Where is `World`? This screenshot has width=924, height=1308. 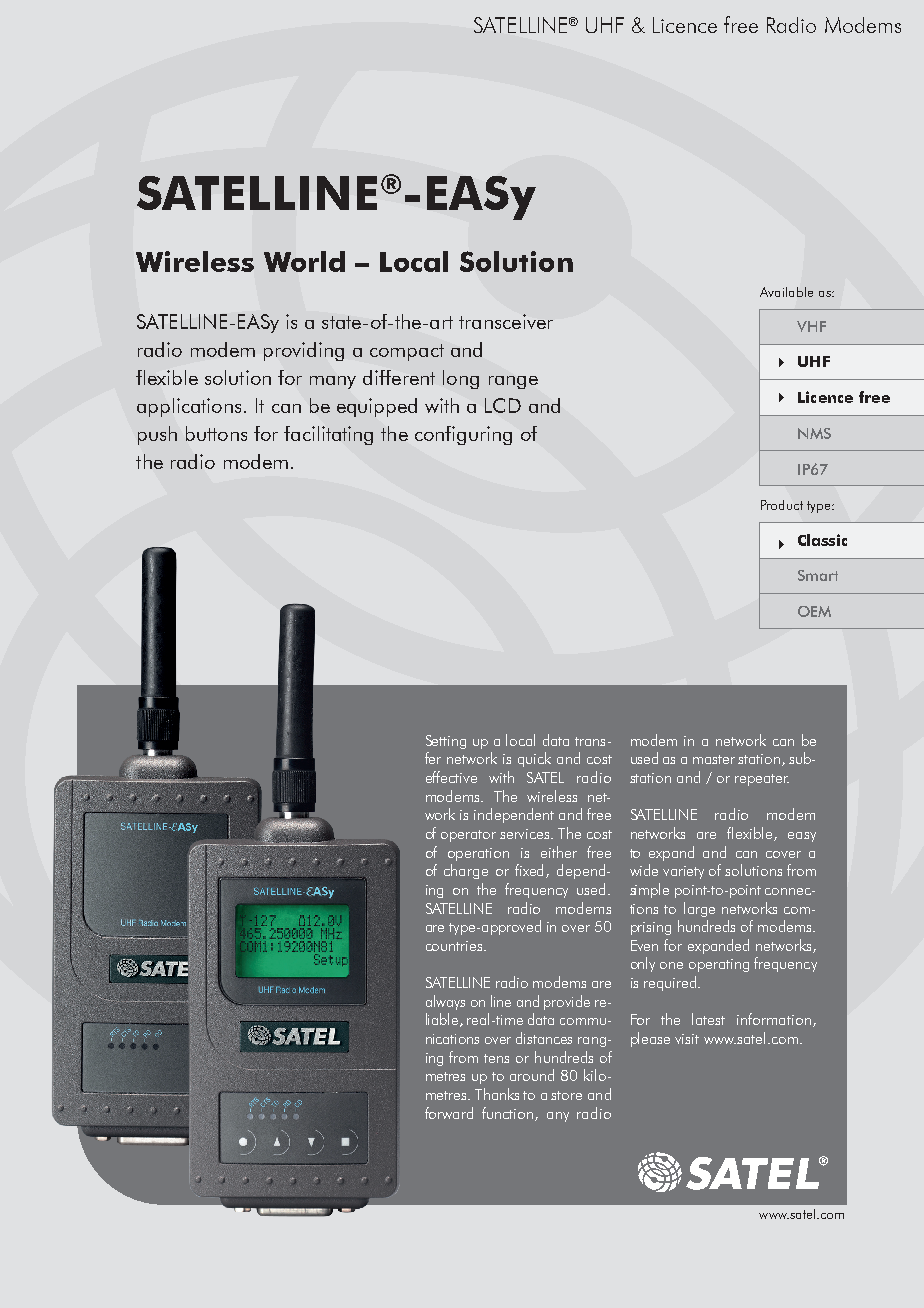 World is located at coordinates (304, 261).
